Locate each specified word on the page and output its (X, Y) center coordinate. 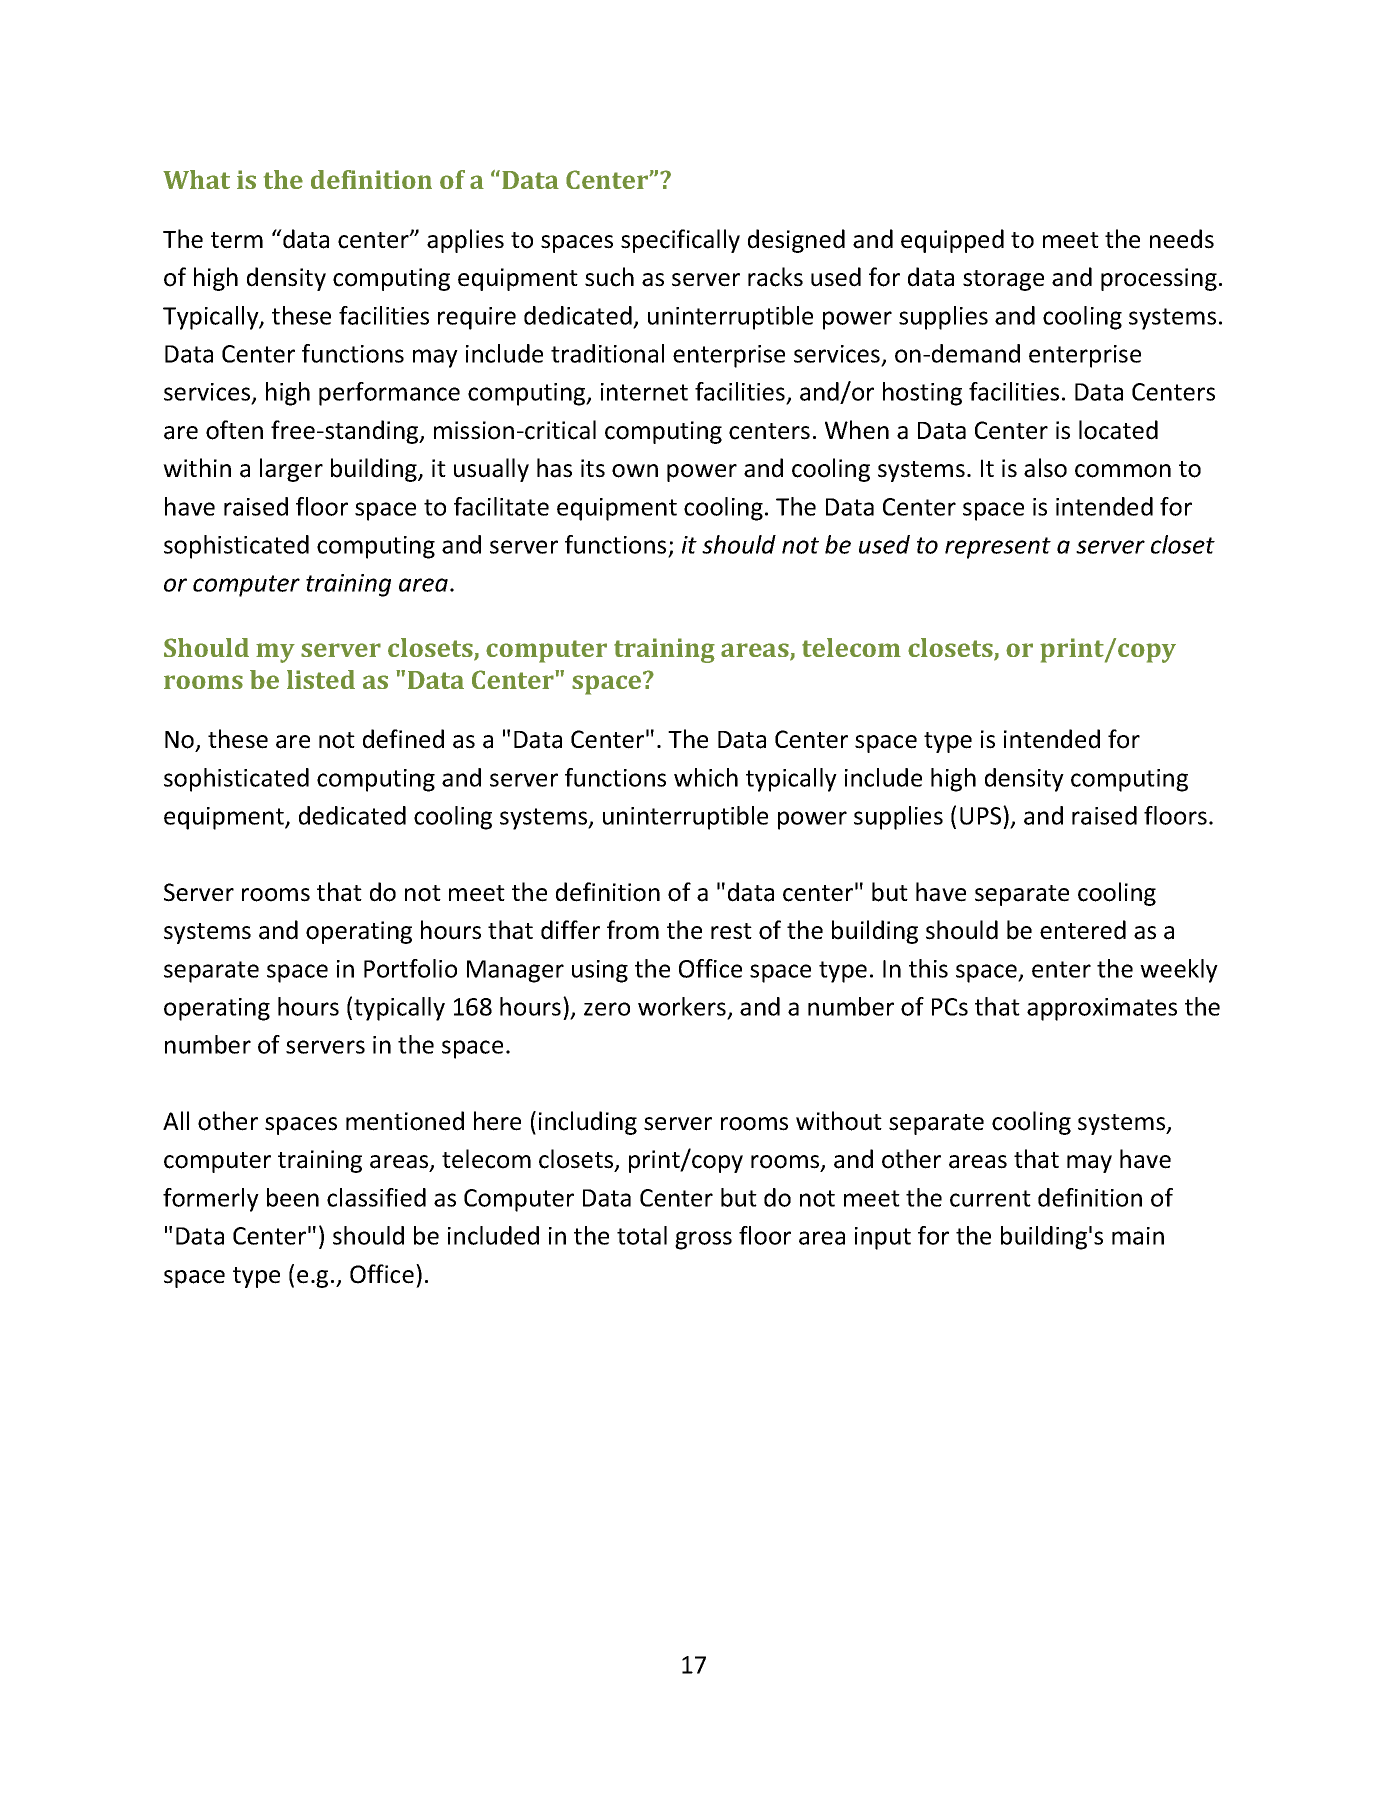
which (706, 777)
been (293, 1197)
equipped (952, 241)
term (237, 240)
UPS (982, 815)
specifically (680, 241)
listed (321, 679)
